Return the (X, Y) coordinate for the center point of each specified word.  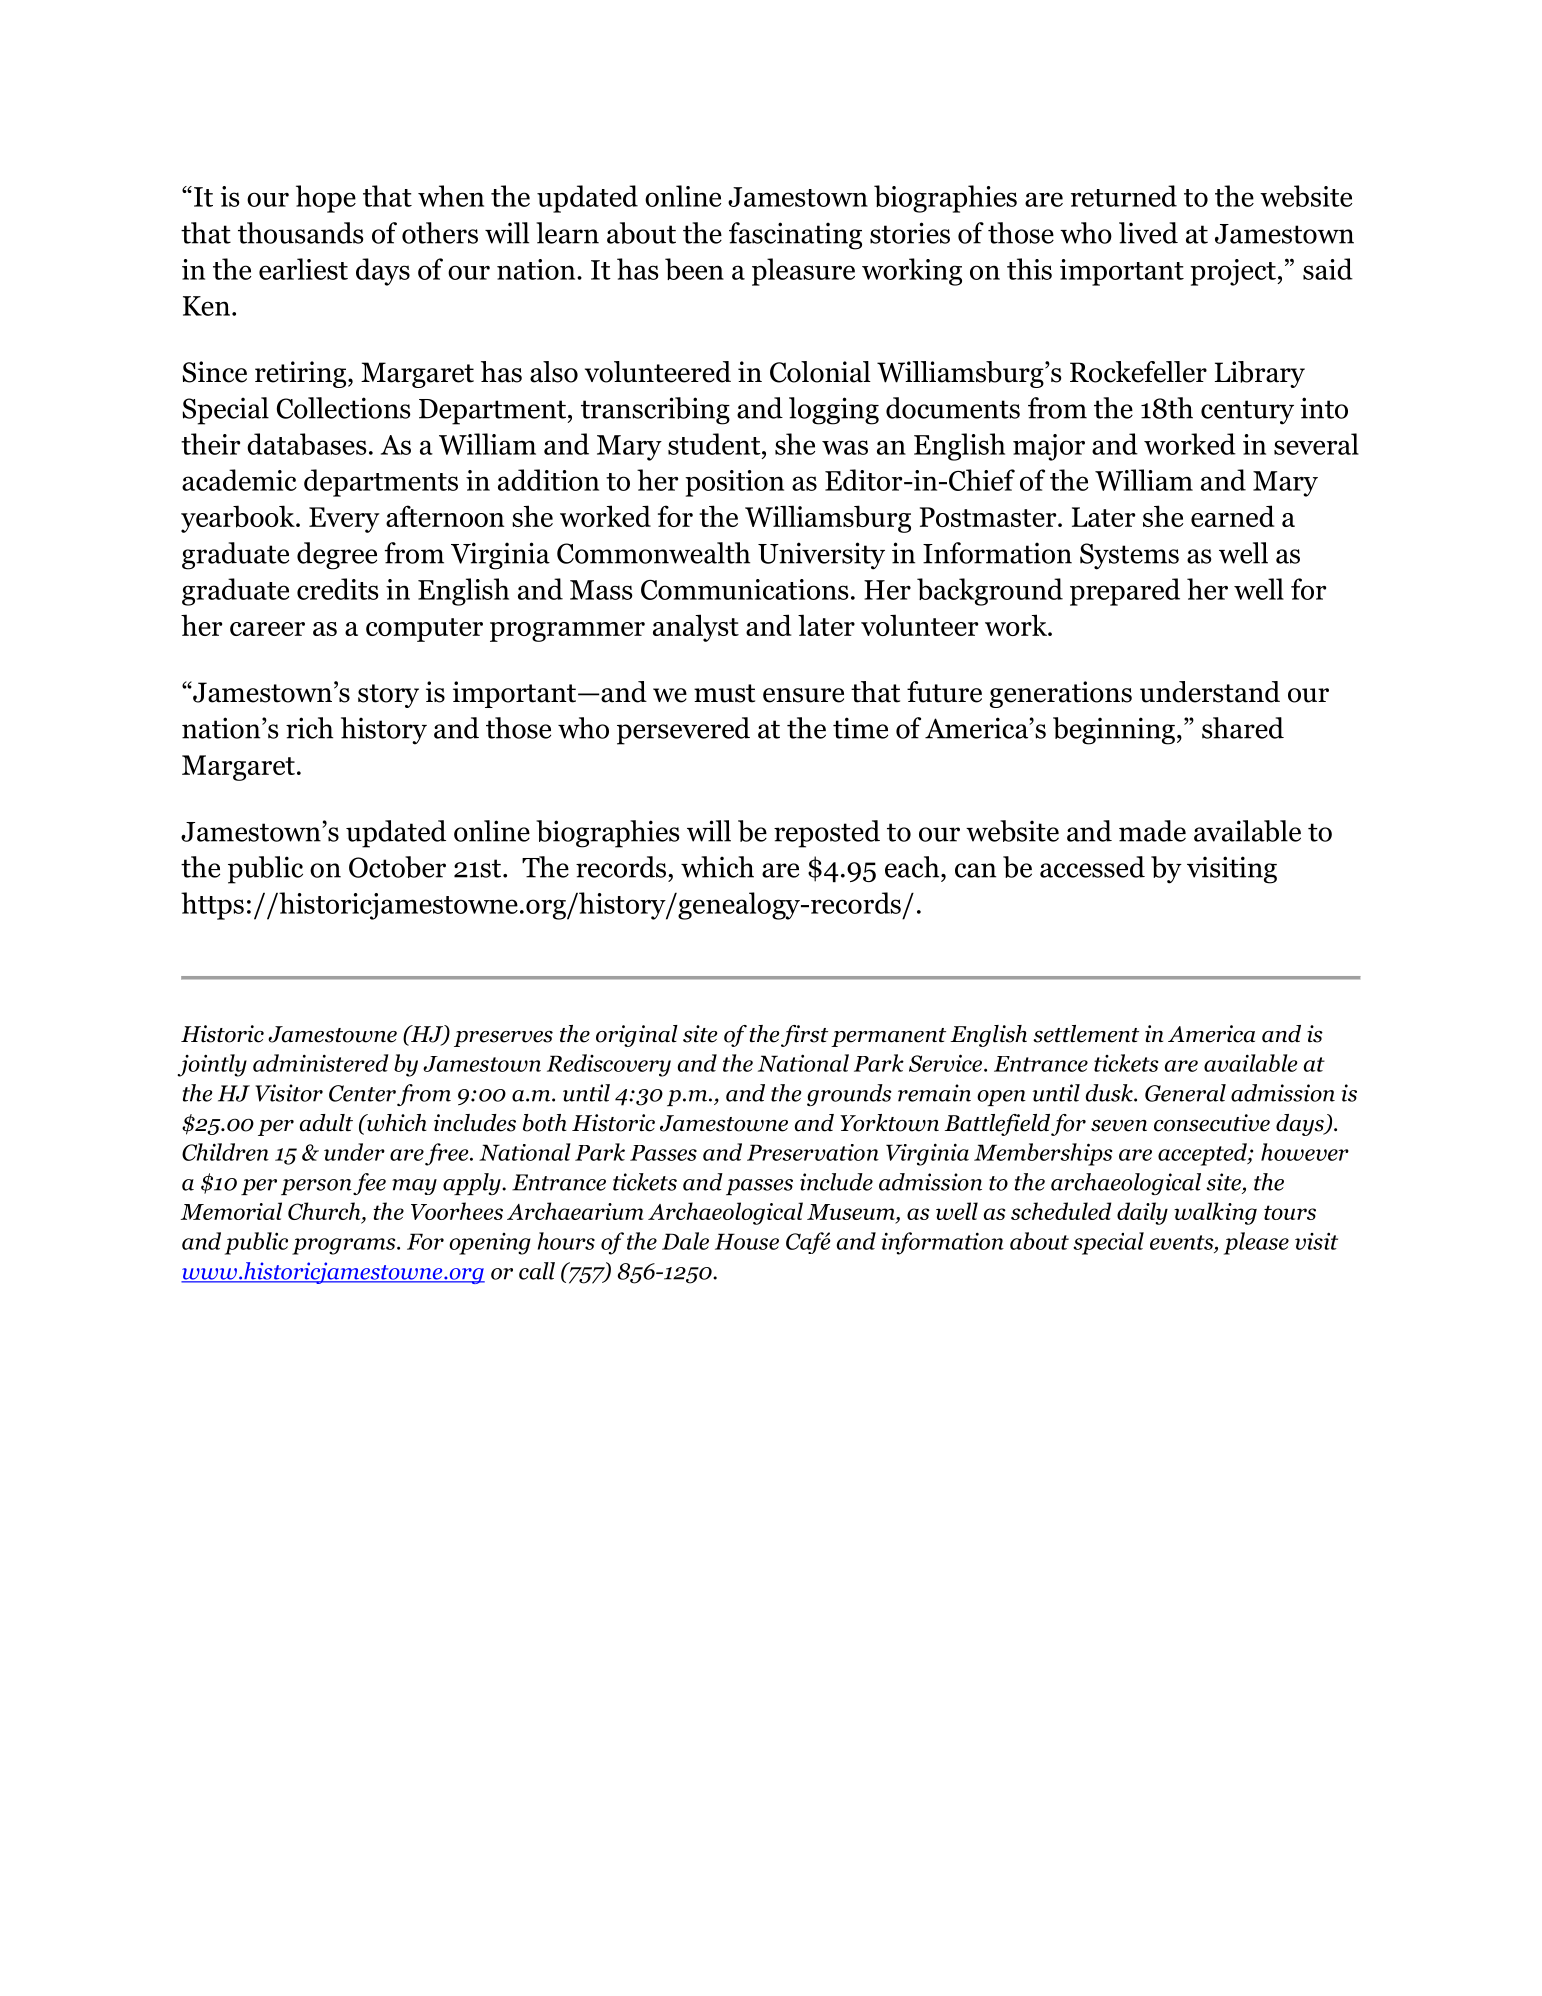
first (804, 1036)
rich (309, 728)
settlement (1086, 1034)
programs (345, 1246)
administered (321, 1063)
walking (1215, 1213)
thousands (301, 233)
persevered (683, 731)
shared (1243, 728)
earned (1233, 516)
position (734, 483)
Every (344, 520)
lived (1148, 233)
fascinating (795, 236)
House (747, 1241)
